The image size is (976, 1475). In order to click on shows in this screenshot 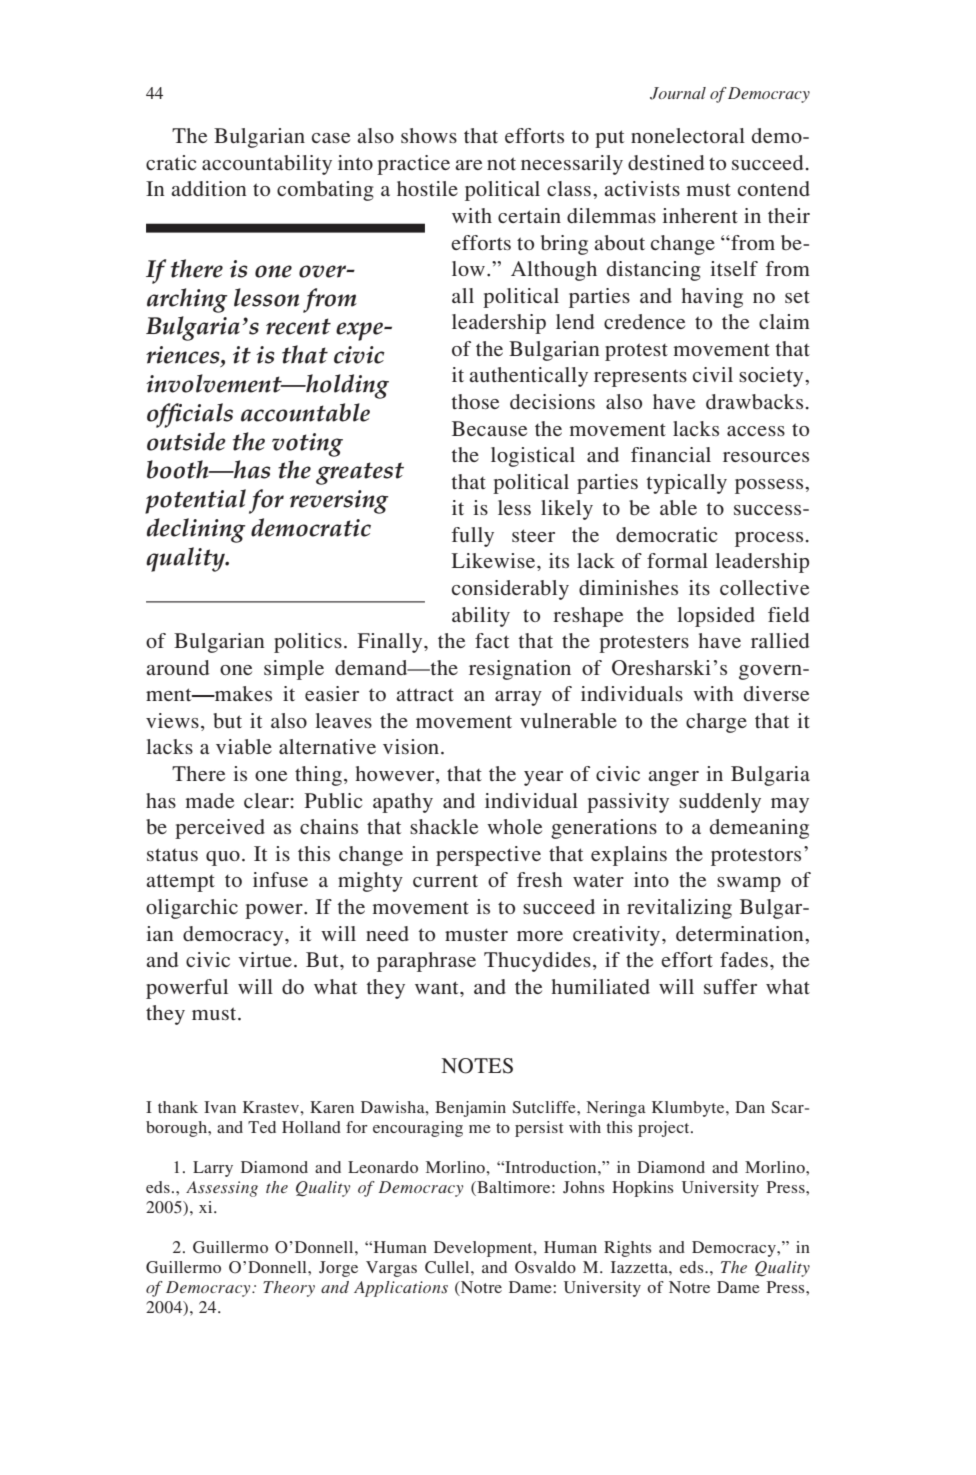, I will do `click(429, 135)`.
